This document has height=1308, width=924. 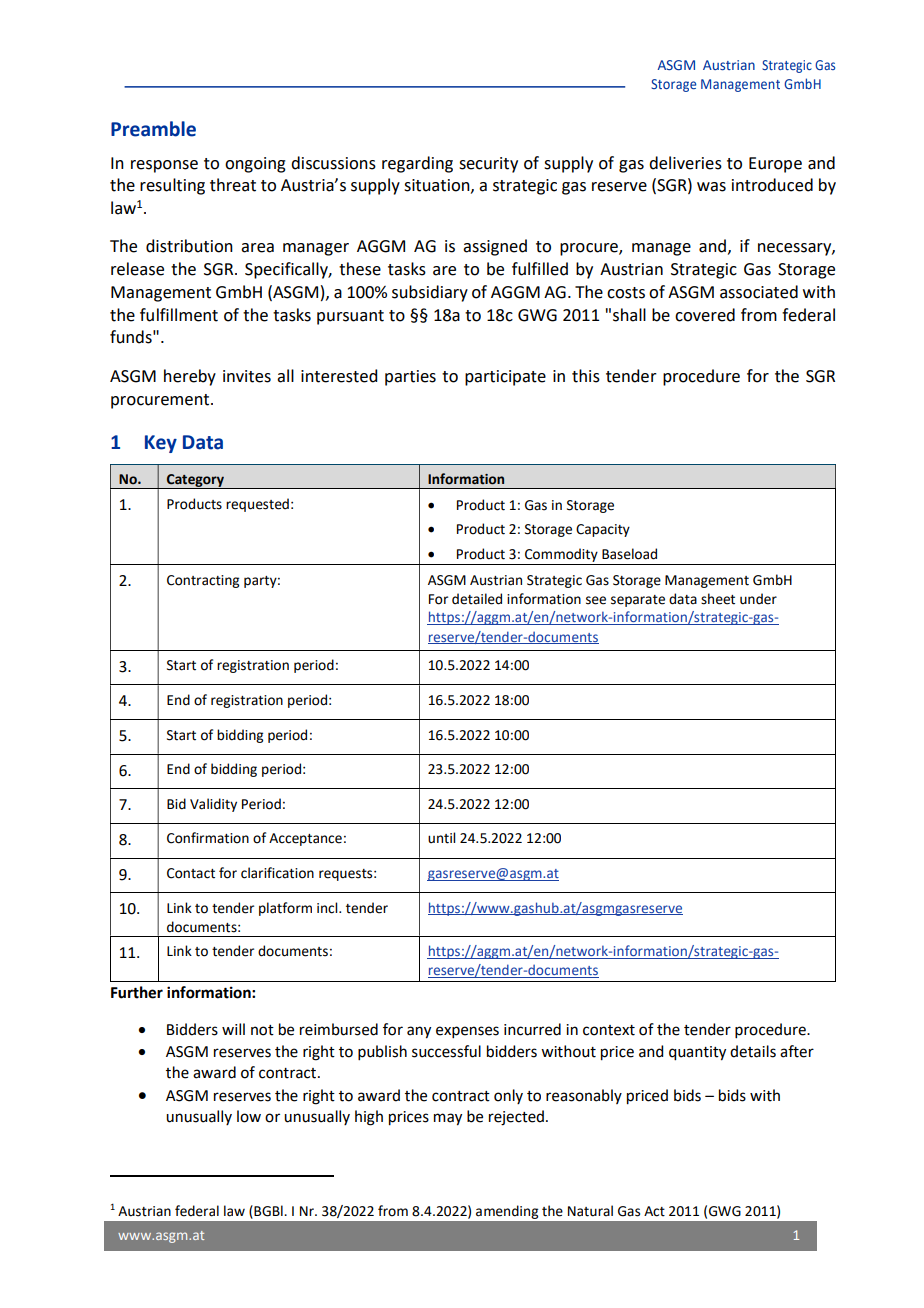 I want to click on sheet, so click(x=718, y=599).
